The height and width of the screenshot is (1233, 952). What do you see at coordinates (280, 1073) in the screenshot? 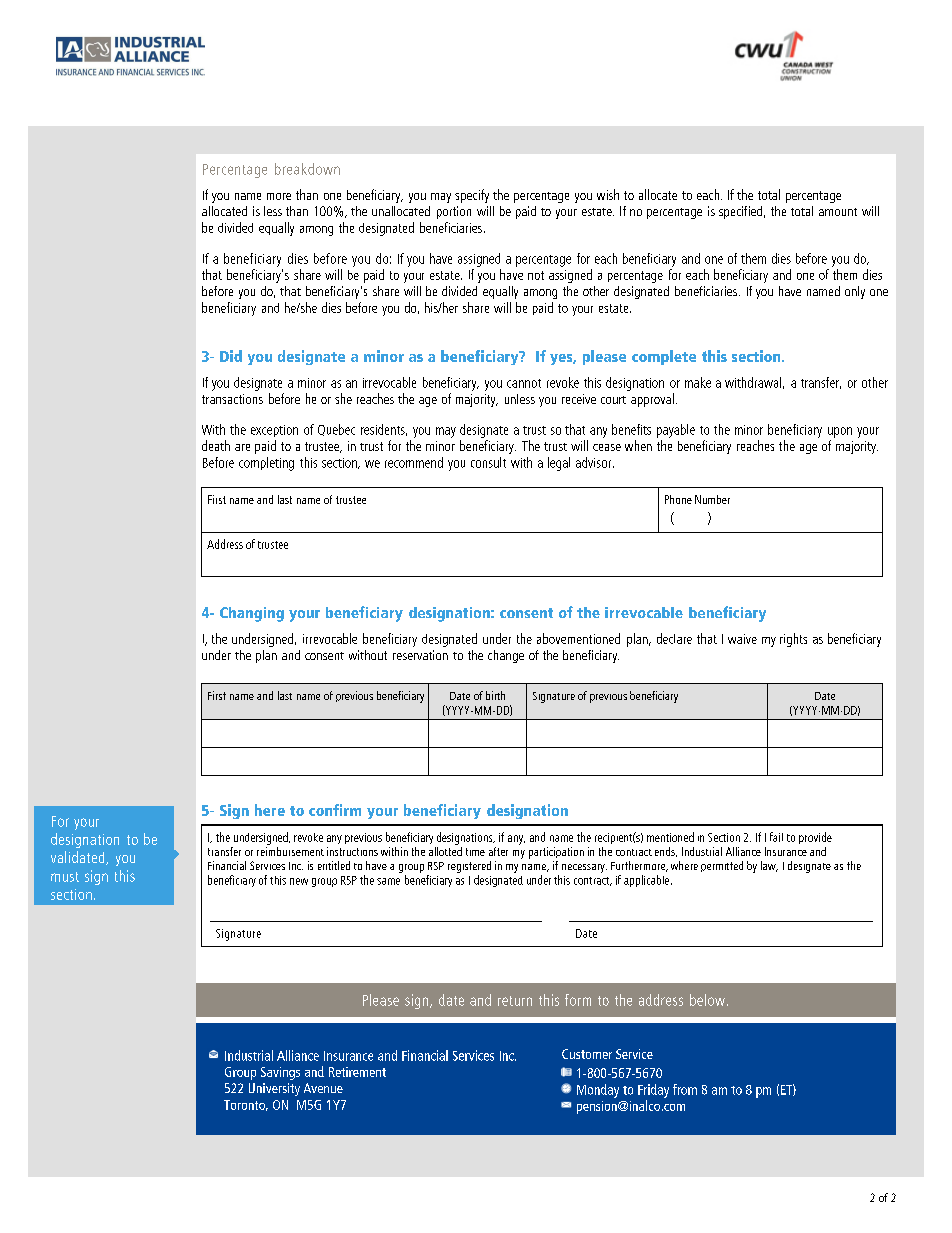
I see `Savings` at bounding box center [280, 1073].
